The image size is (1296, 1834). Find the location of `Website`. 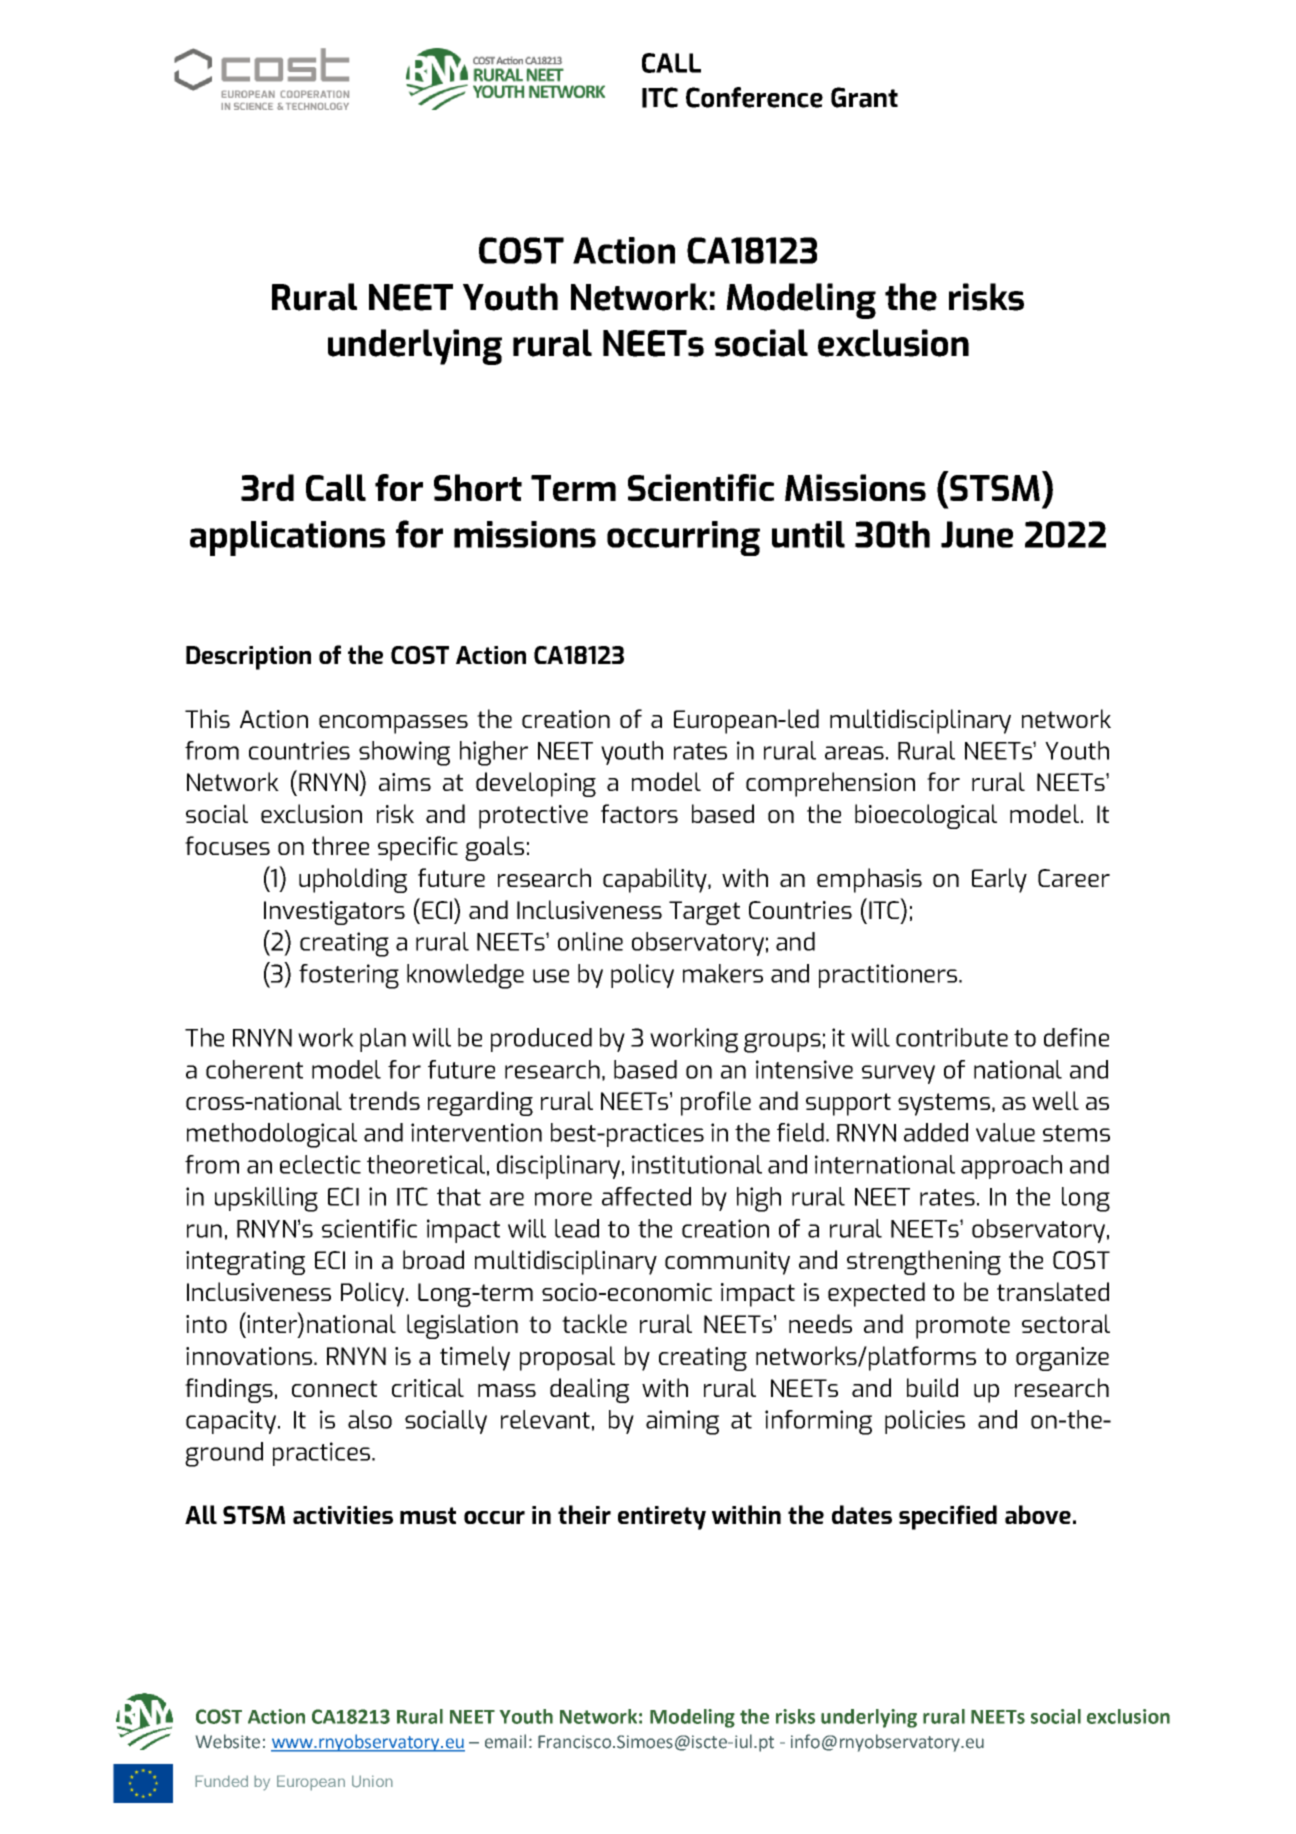

Website is located at coordinates (228, 1741).
